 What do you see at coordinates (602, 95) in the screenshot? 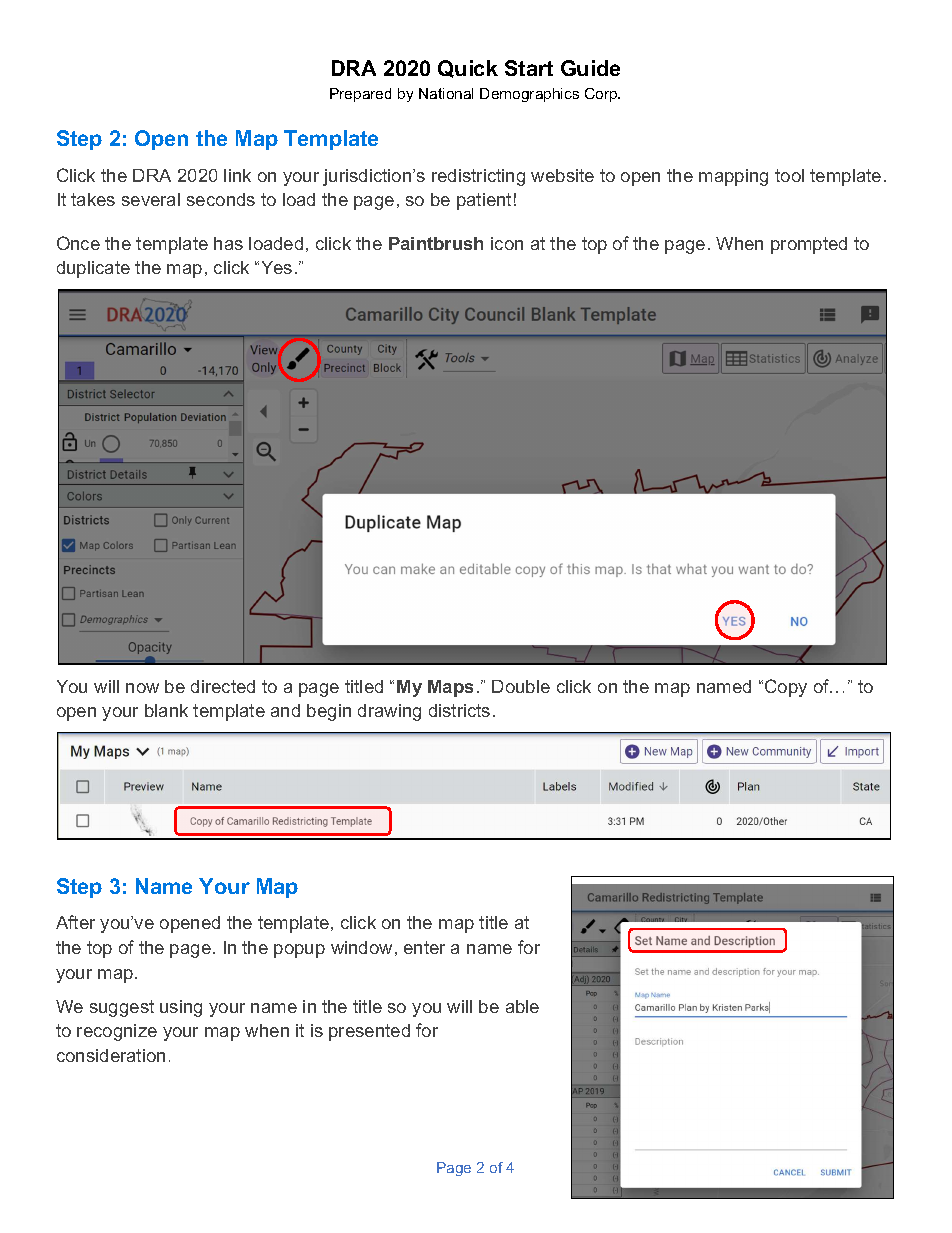
I see `Corp` at bounding box center [602, 95].
